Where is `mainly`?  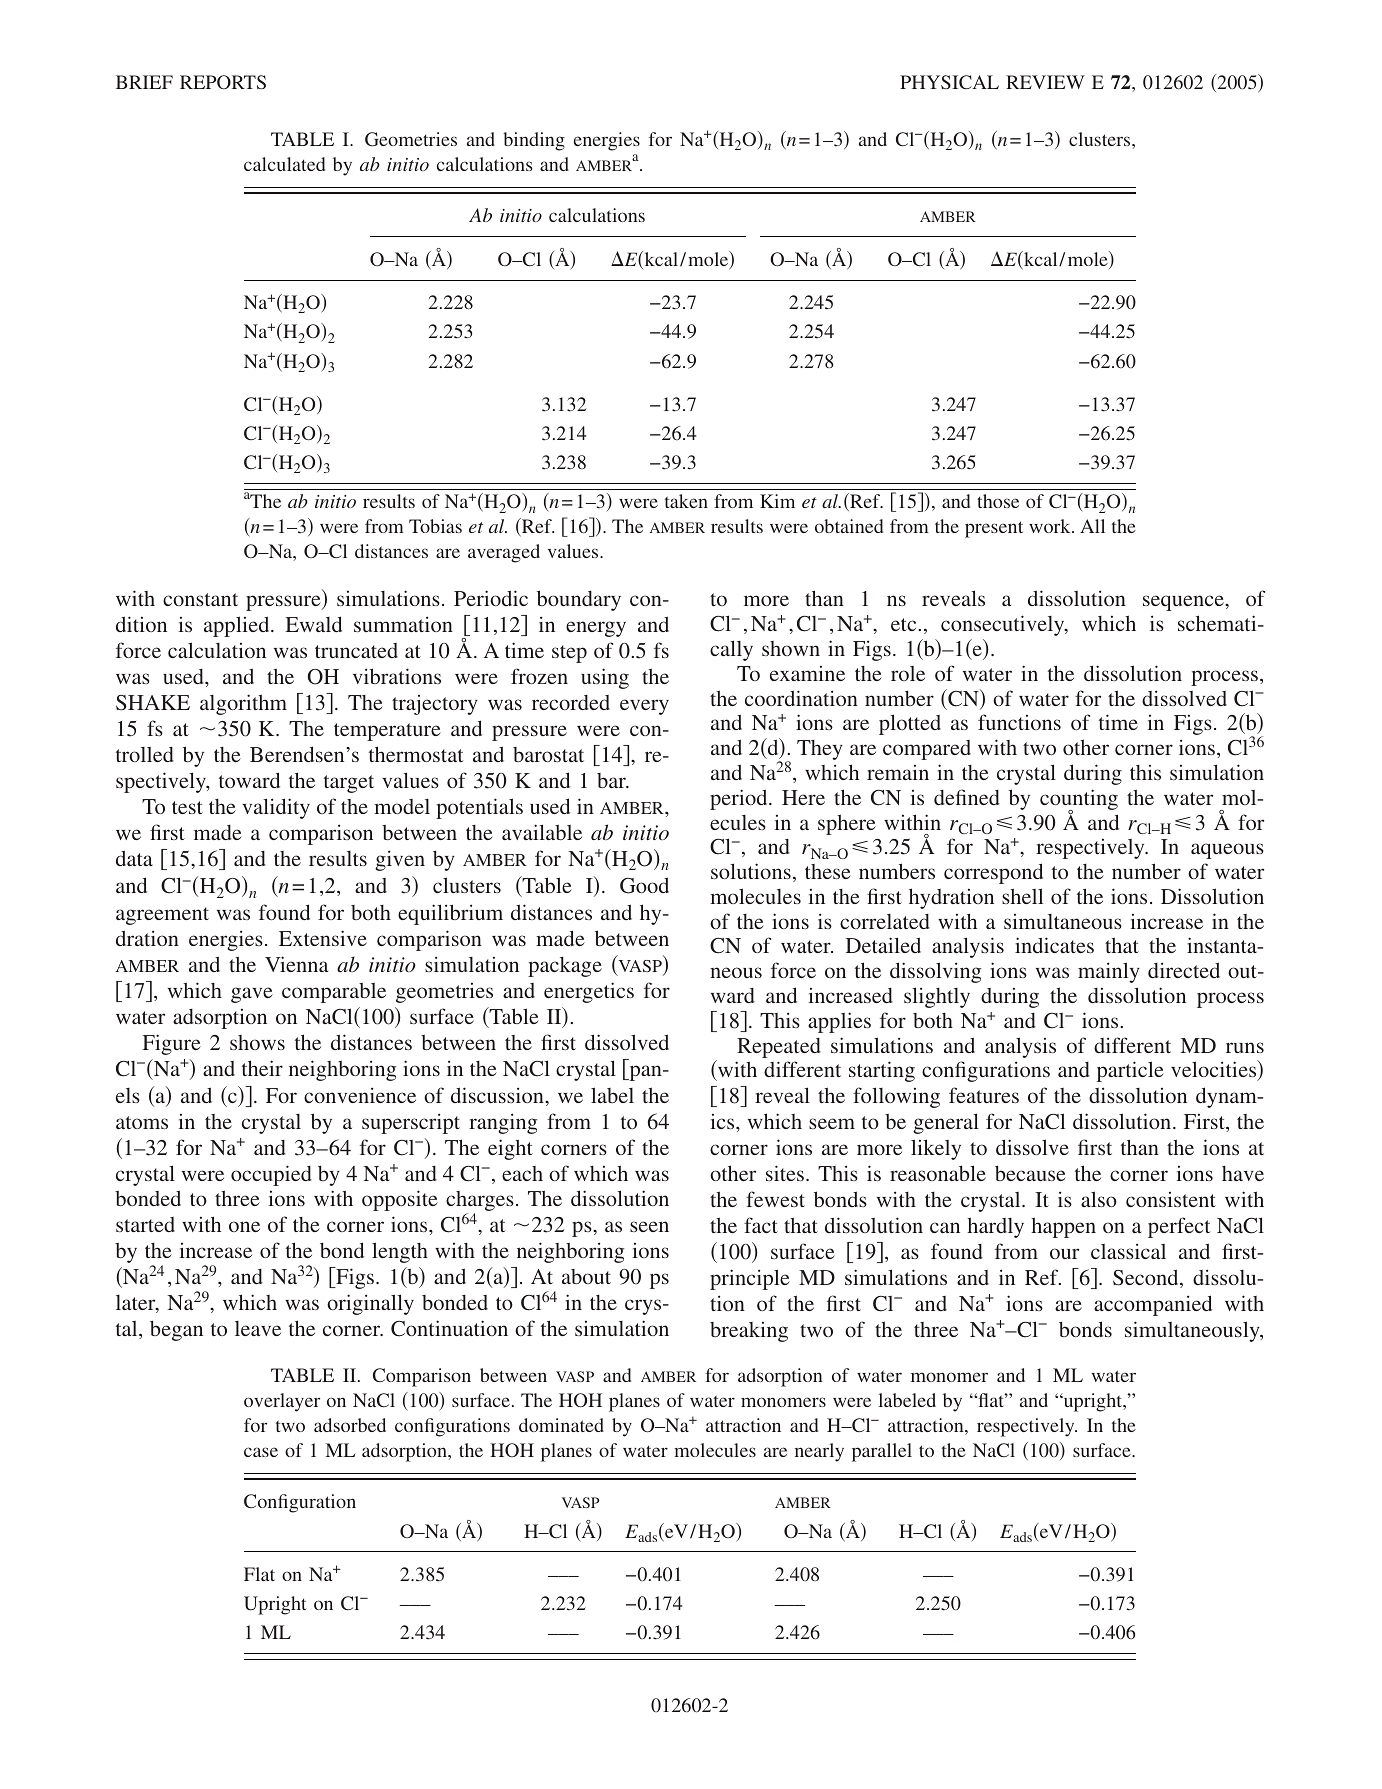
mainly is located at coordinates (1109, 972).
